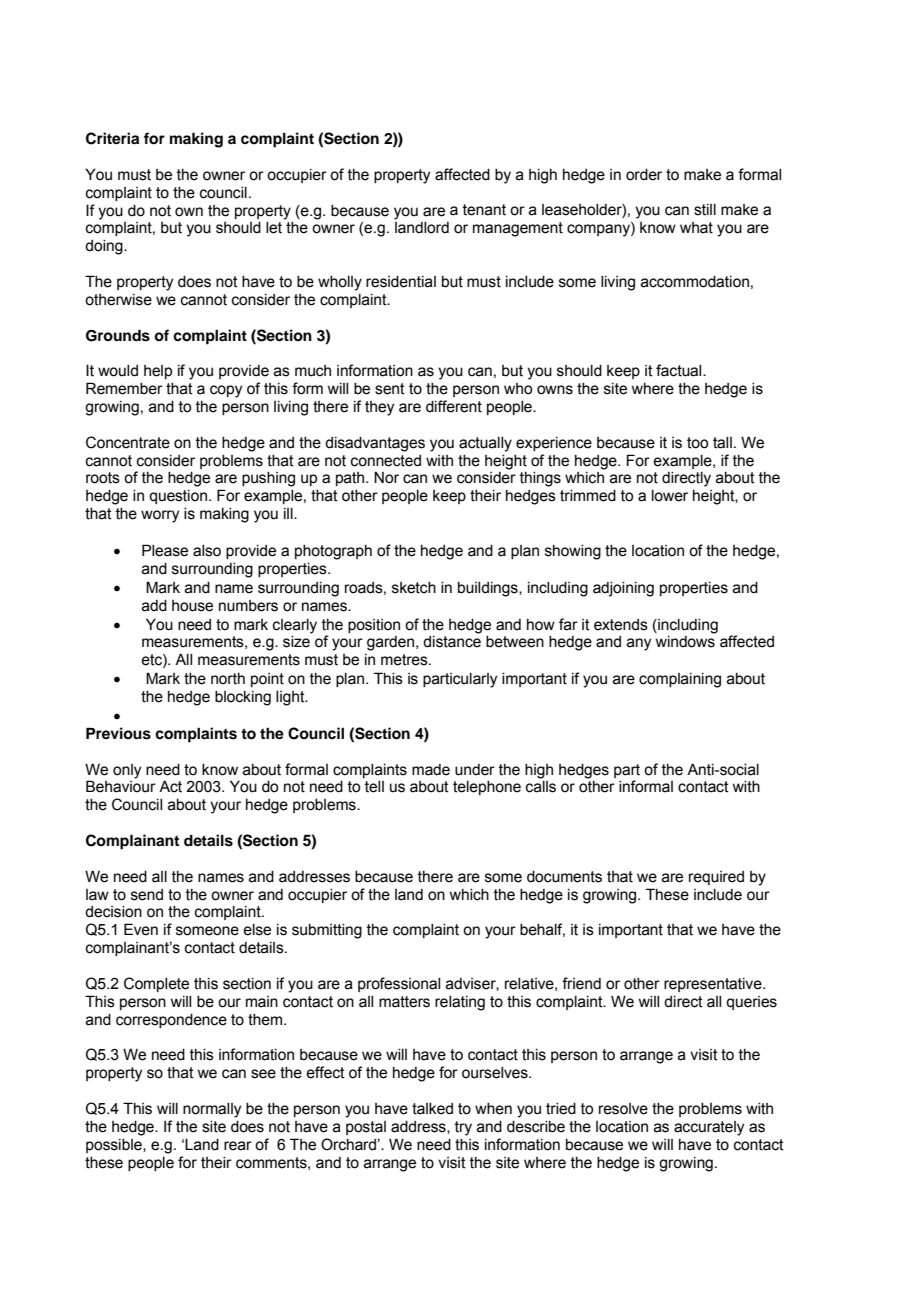 The height and width of the document is (1308, 924). What do you see at coordinates (489, 589) in the document?
I see `buildings` at bounding box center [489, 589].
